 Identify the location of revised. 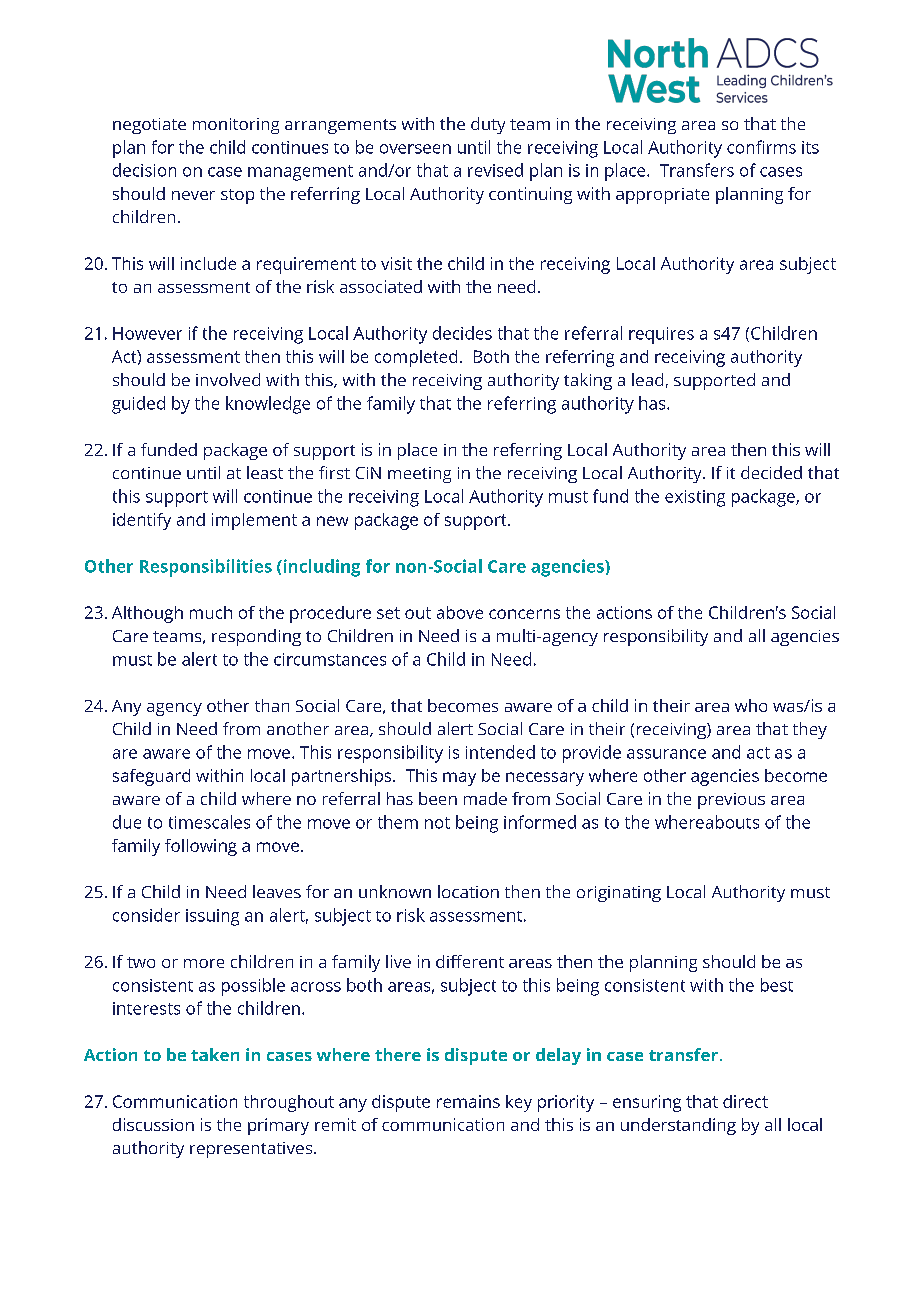
(495, 170).
